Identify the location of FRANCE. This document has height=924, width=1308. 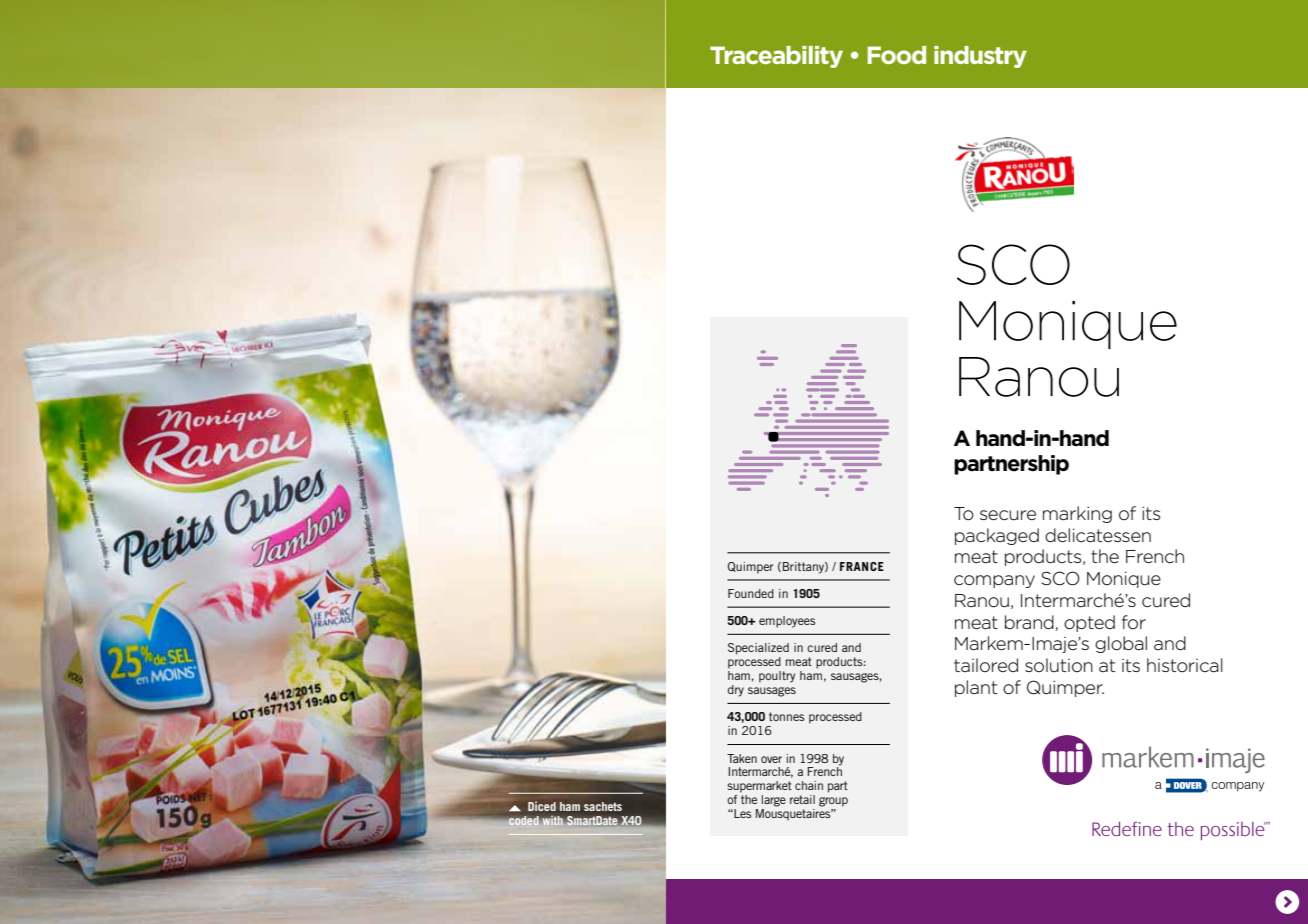
(862, 566).
